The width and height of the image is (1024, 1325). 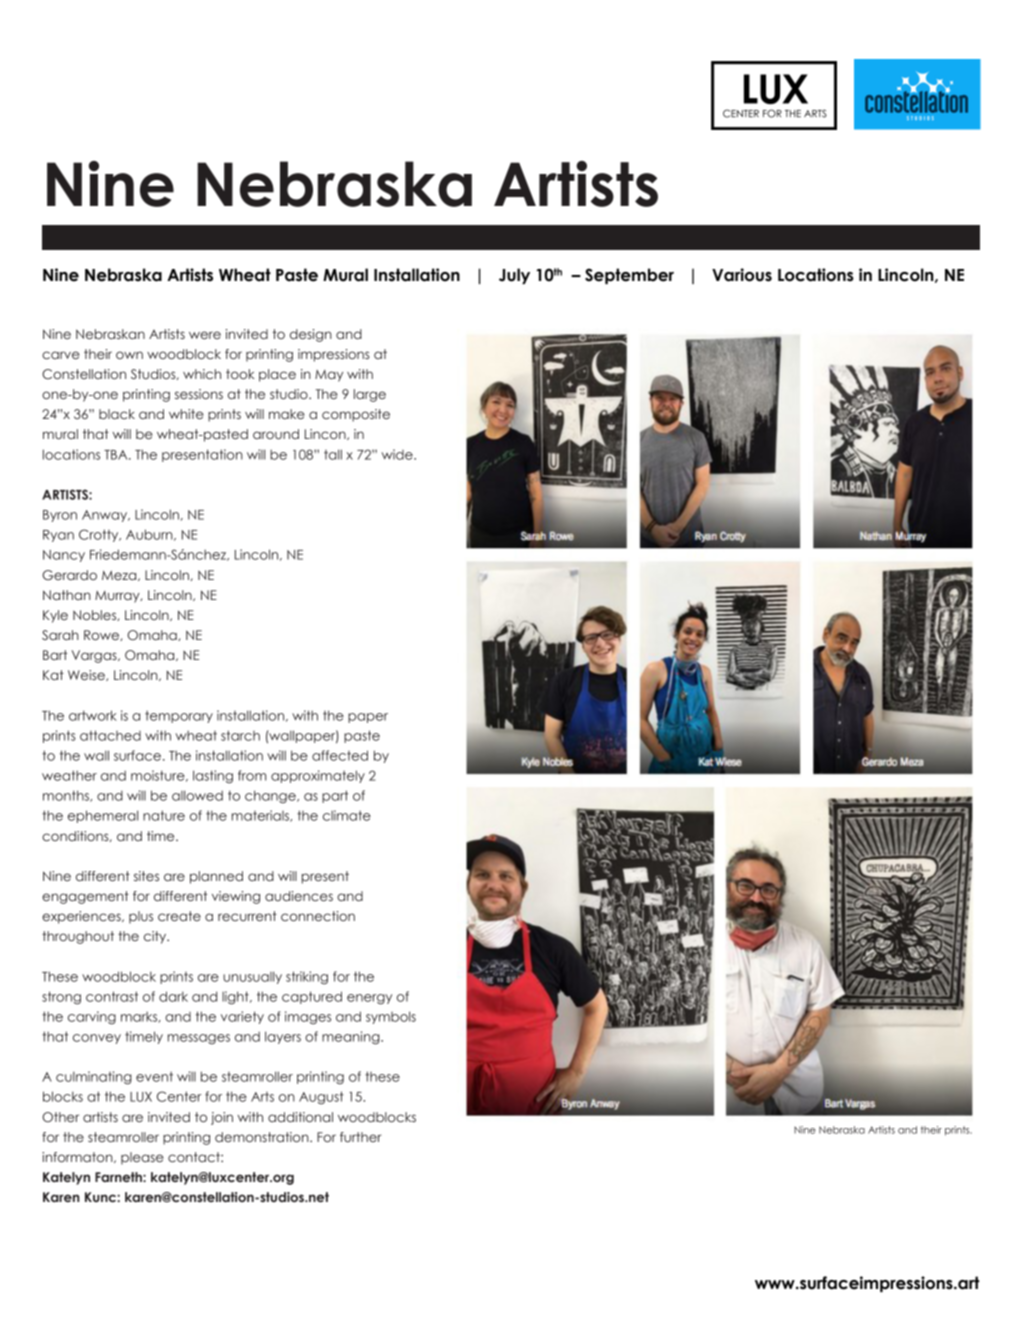 I want to click on wide, so click(x=398, y=454).
